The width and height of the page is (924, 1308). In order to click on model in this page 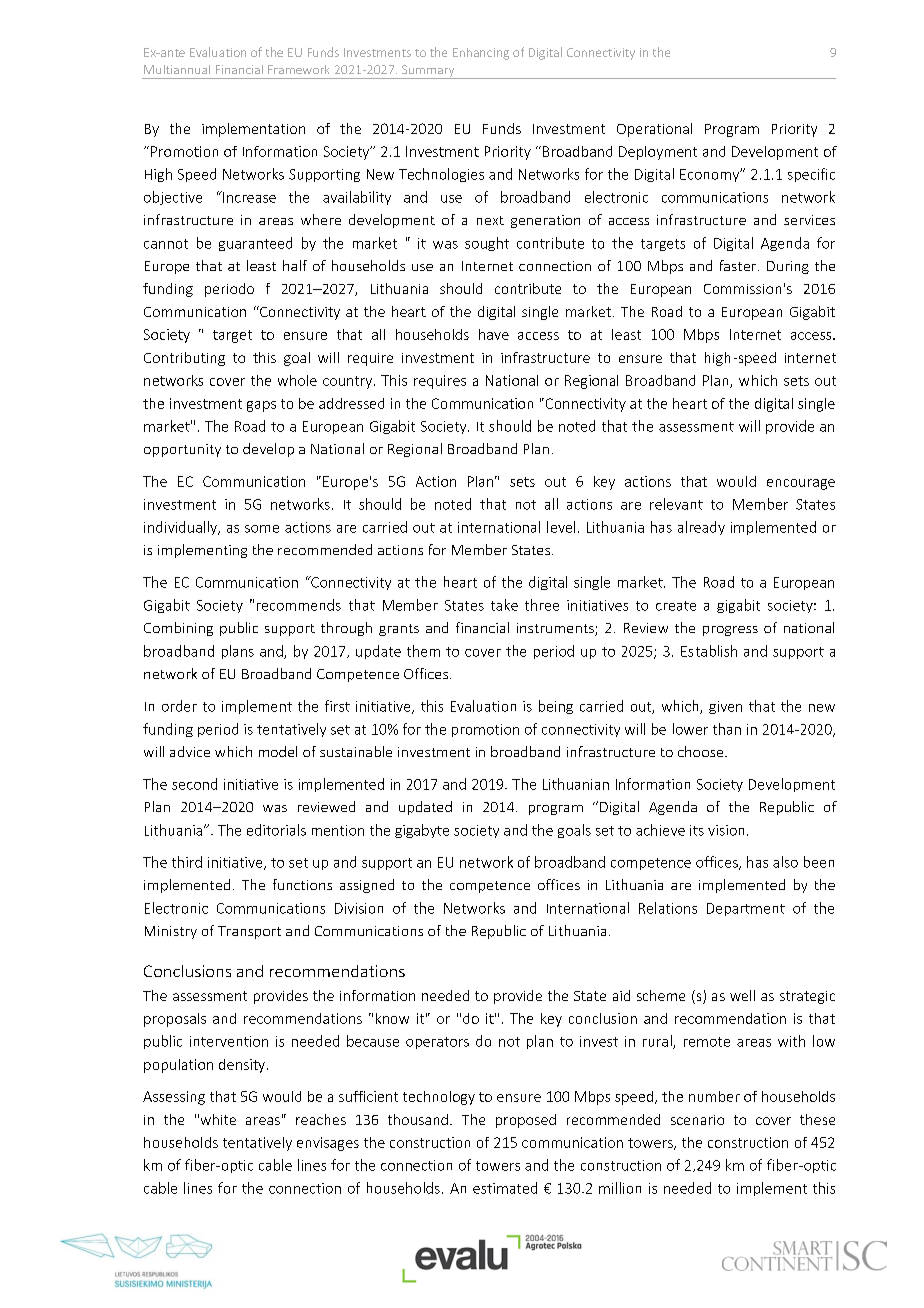, I will do `click(278, 751)`.
